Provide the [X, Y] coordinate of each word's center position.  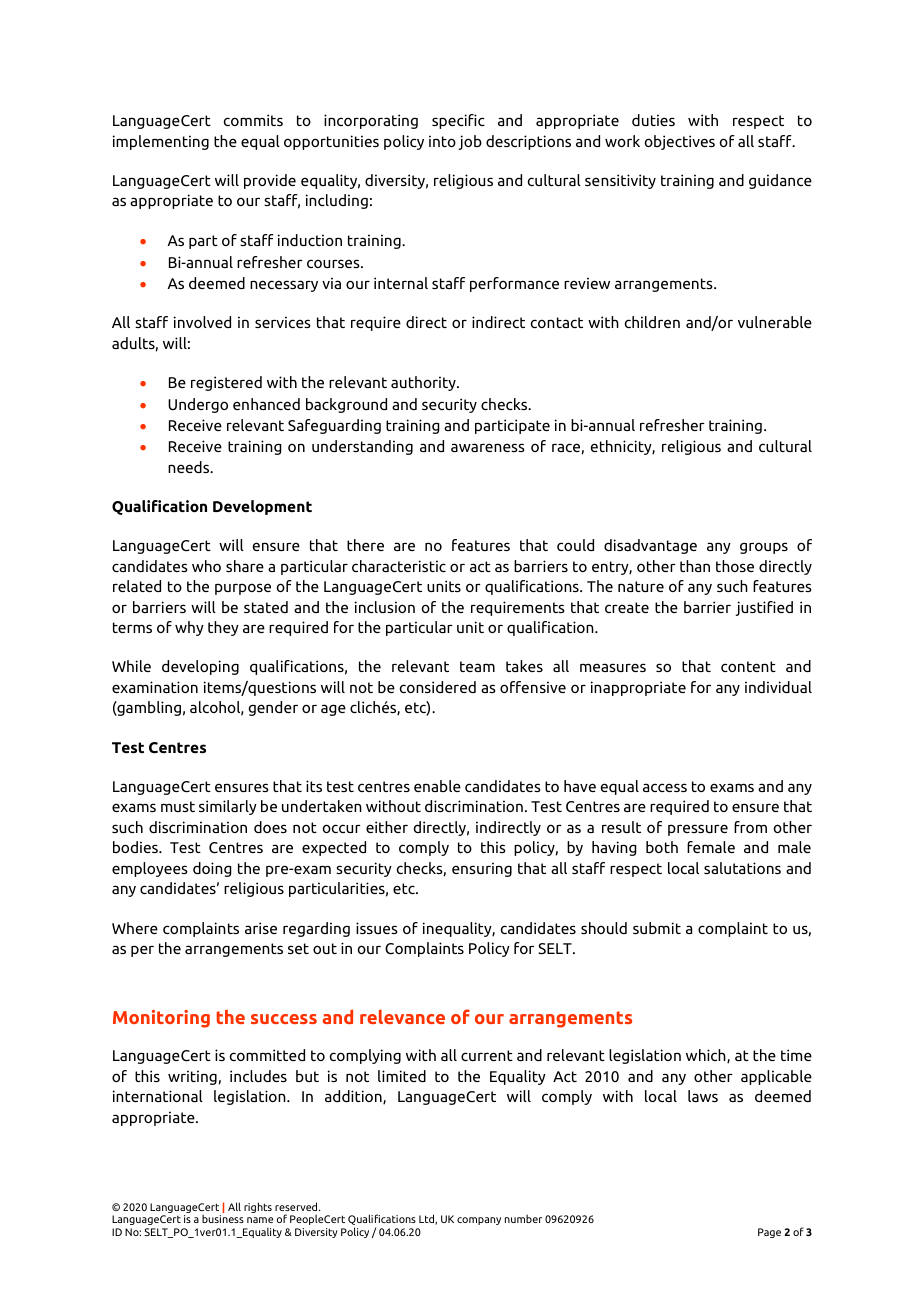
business [223, 1218]
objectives [680, 142]
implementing [161, 142]
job [470, 142]
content [748, 666]
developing [200, 667]
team [477, 666]
